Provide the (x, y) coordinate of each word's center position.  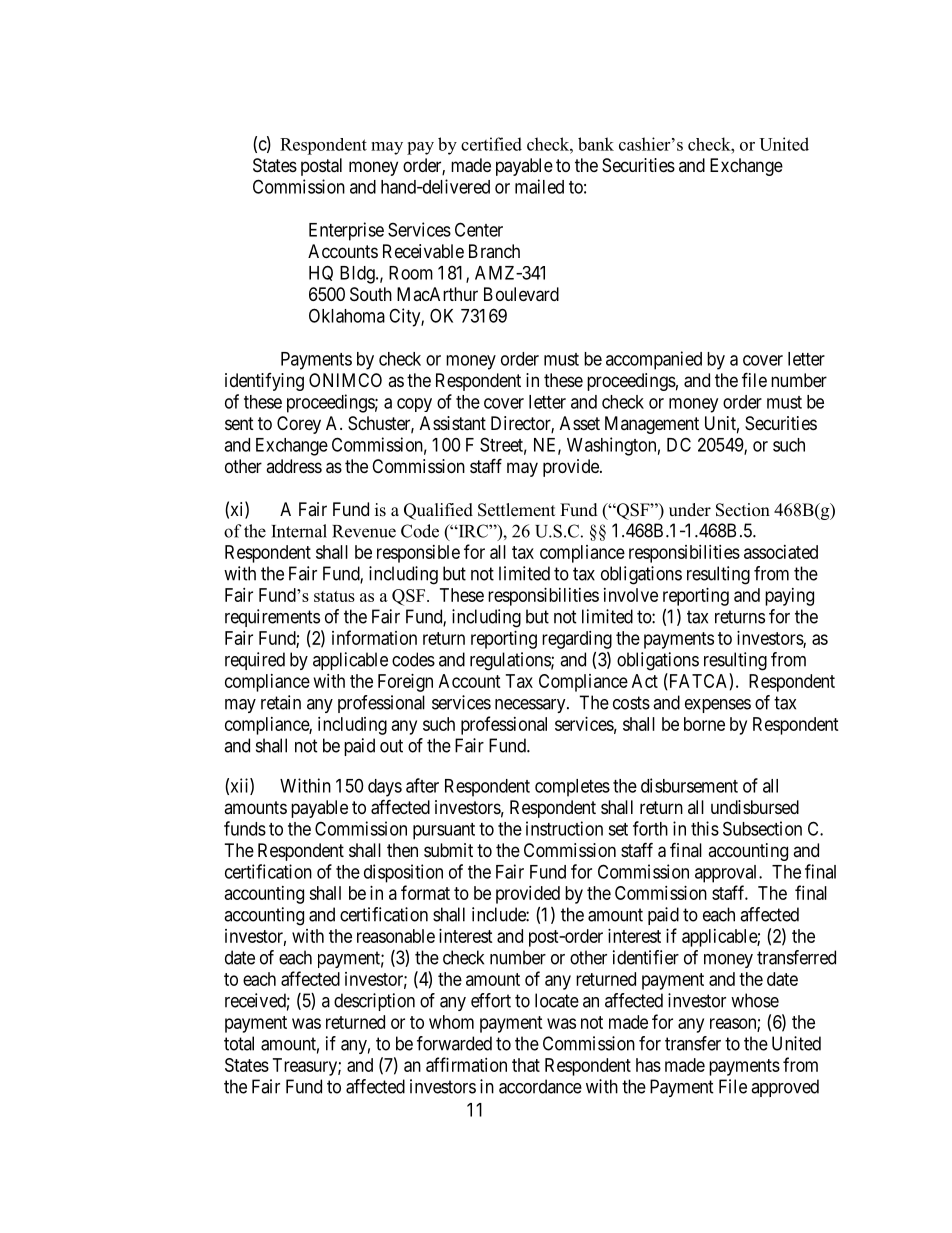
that (526, 1065)
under (690, 510)
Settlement (516, 510)
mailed (539, 186)
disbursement (689, 785)
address (294, 466)
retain (281, 702)
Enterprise (346, 231)
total (239, 1043)
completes (572, 788)
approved (785, 1088)
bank (596, 144)
